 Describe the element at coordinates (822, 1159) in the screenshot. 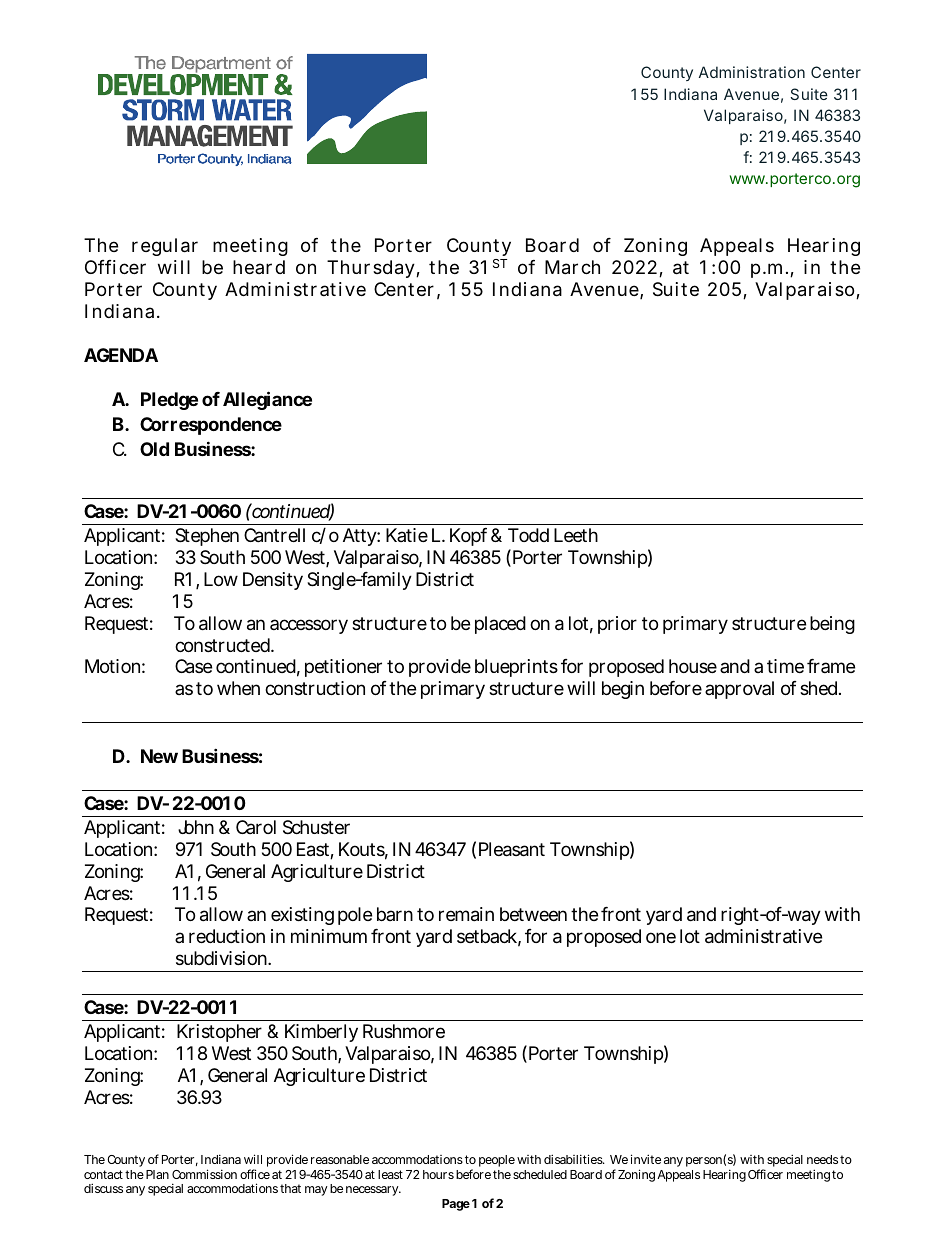

I see `needs` at that location.
